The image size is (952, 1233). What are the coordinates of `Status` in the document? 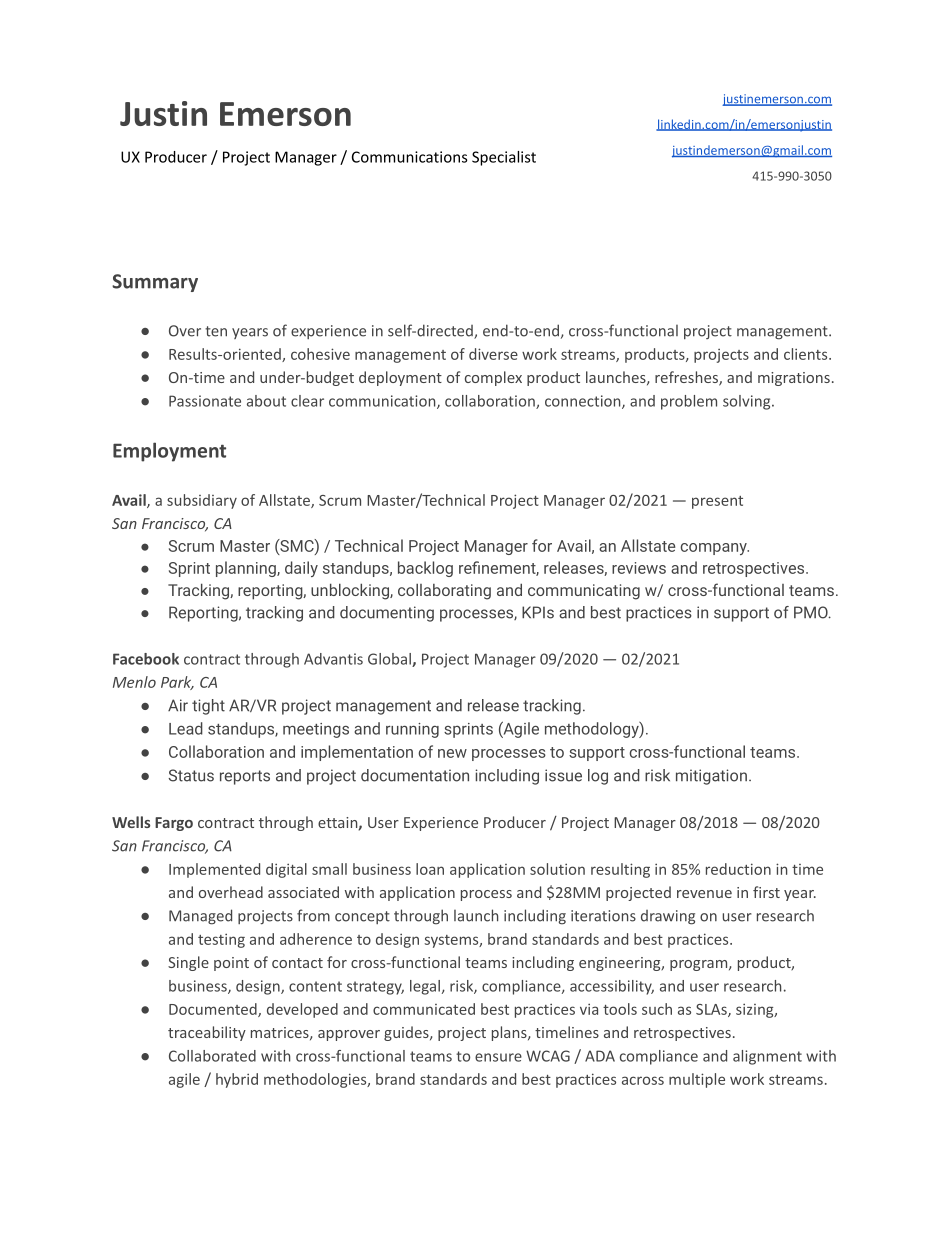 It's located at (191, 775).
